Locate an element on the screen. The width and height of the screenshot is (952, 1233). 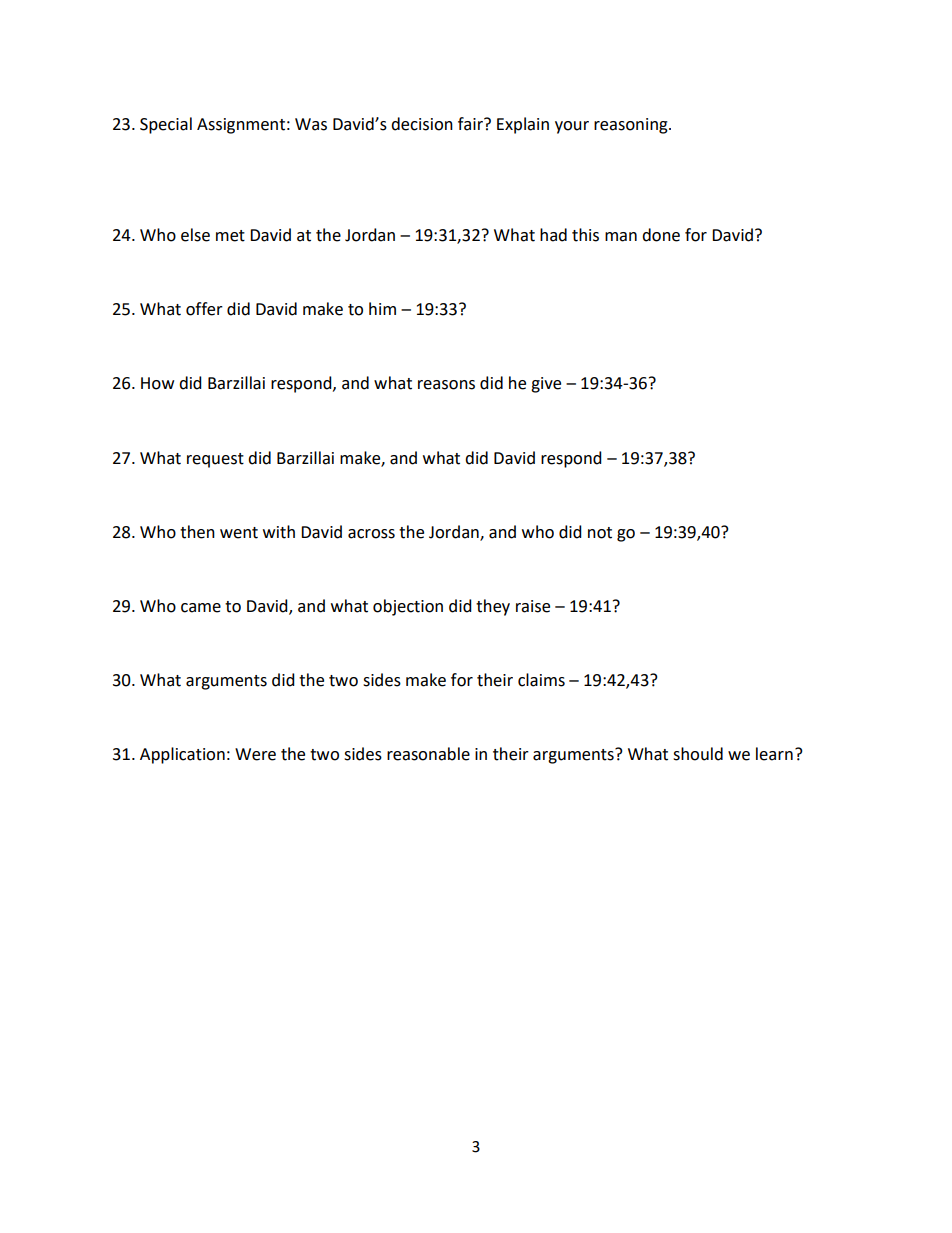
fair is located at coordinates (471, 124).
